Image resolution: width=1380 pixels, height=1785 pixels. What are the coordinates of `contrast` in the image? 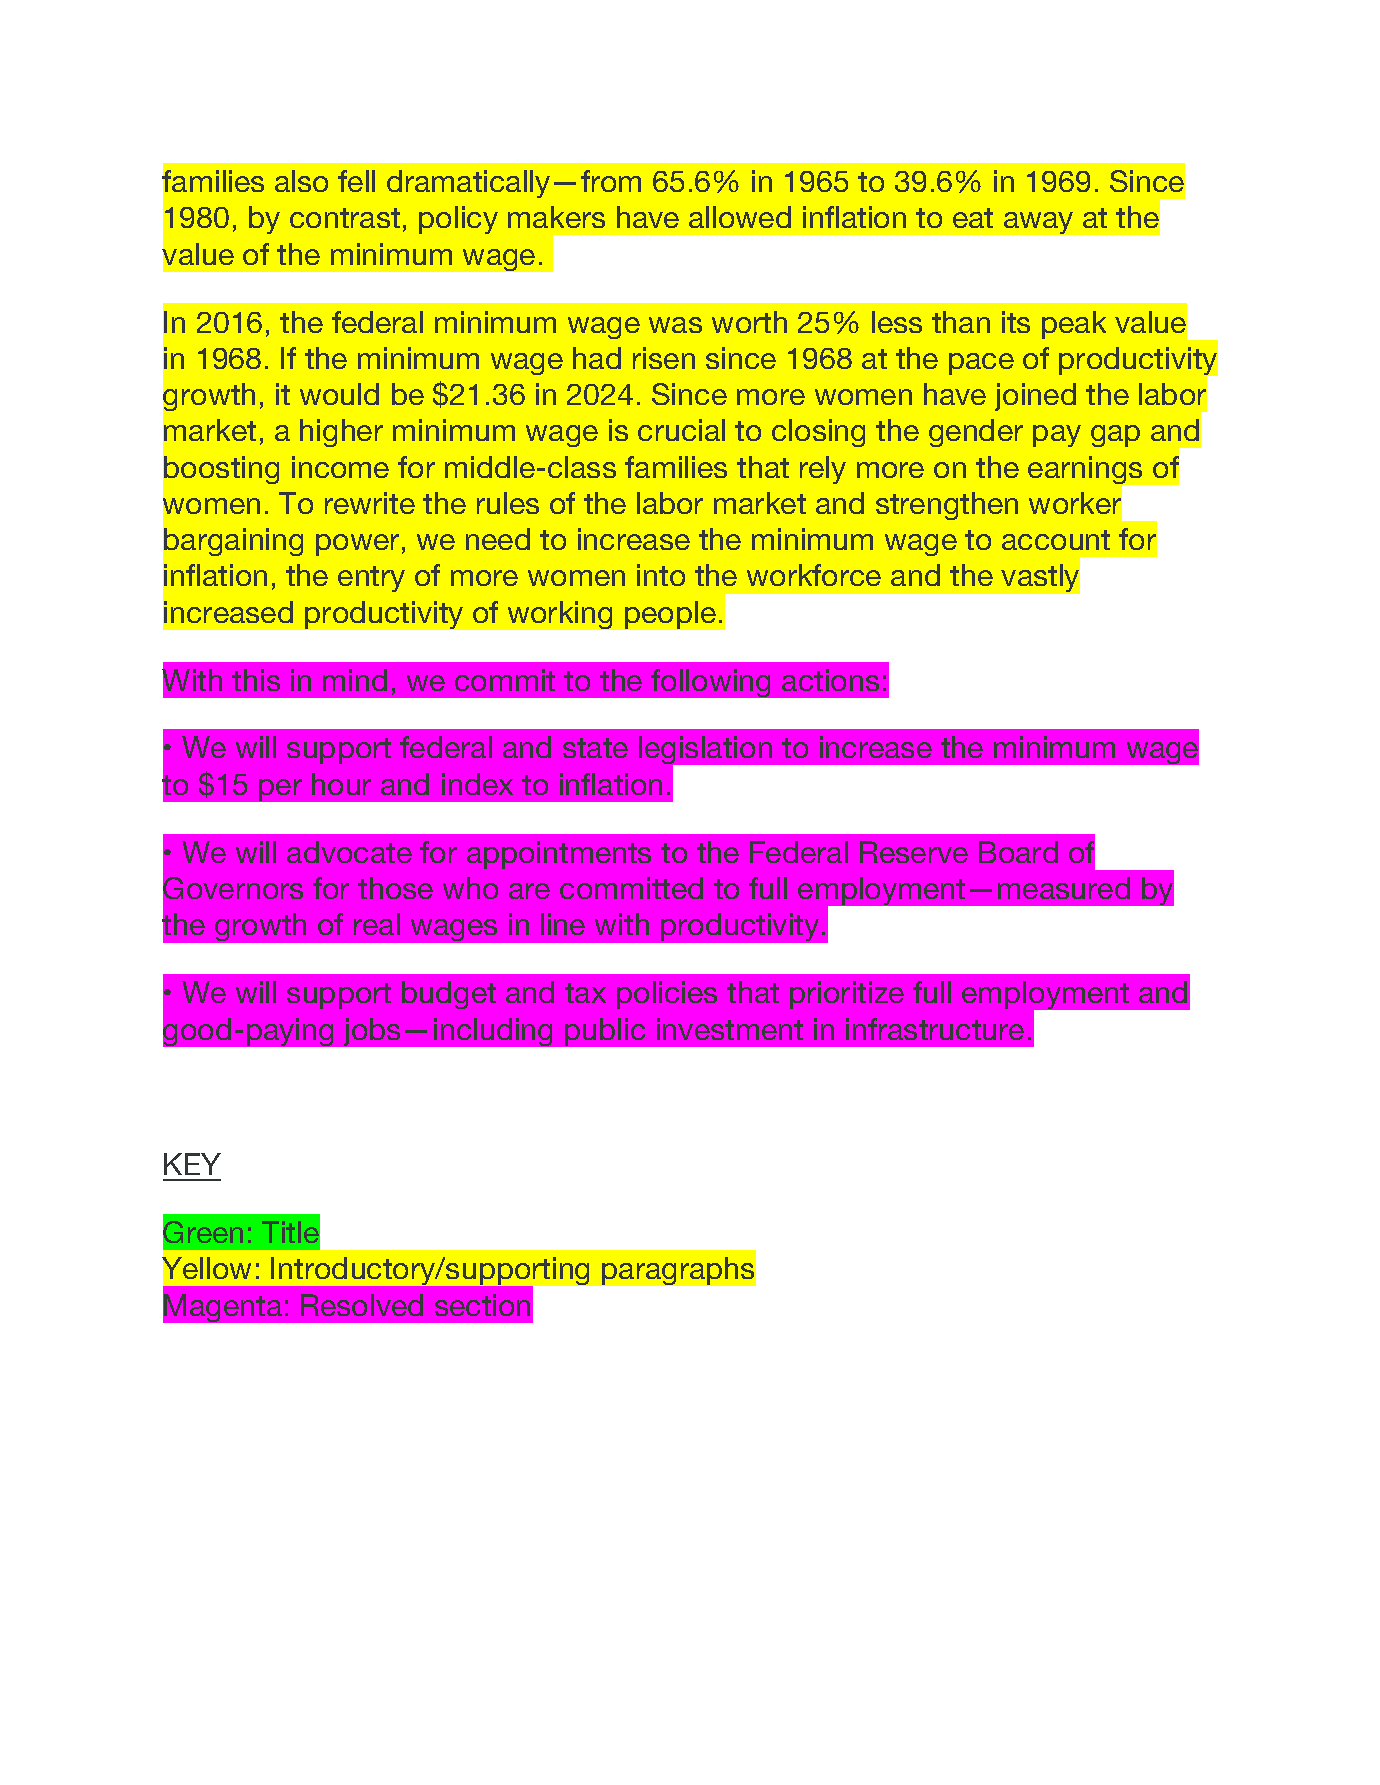 It's located at (345, 218).
